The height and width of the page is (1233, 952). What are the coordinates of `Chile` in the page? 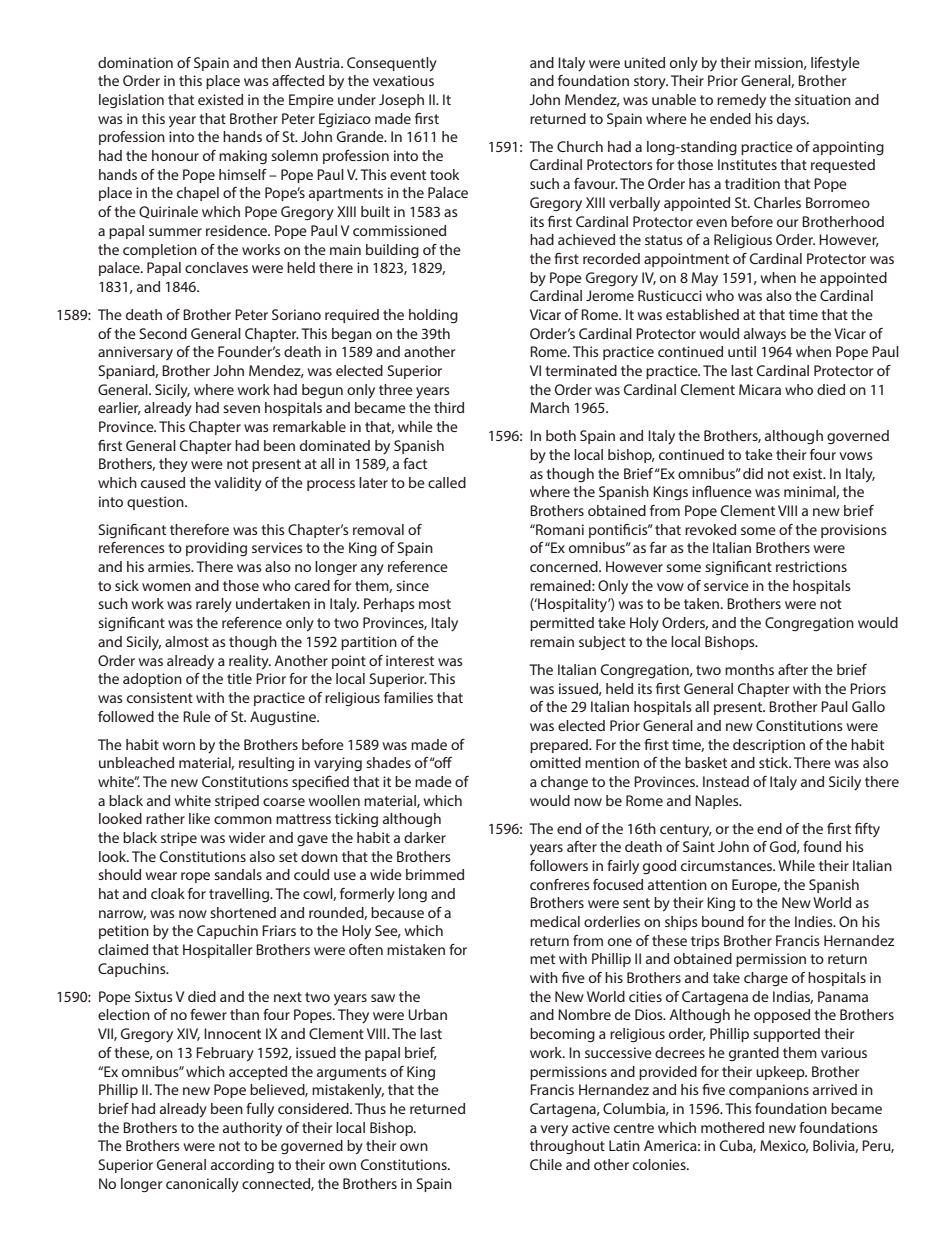 It's located at (546, 1164).
